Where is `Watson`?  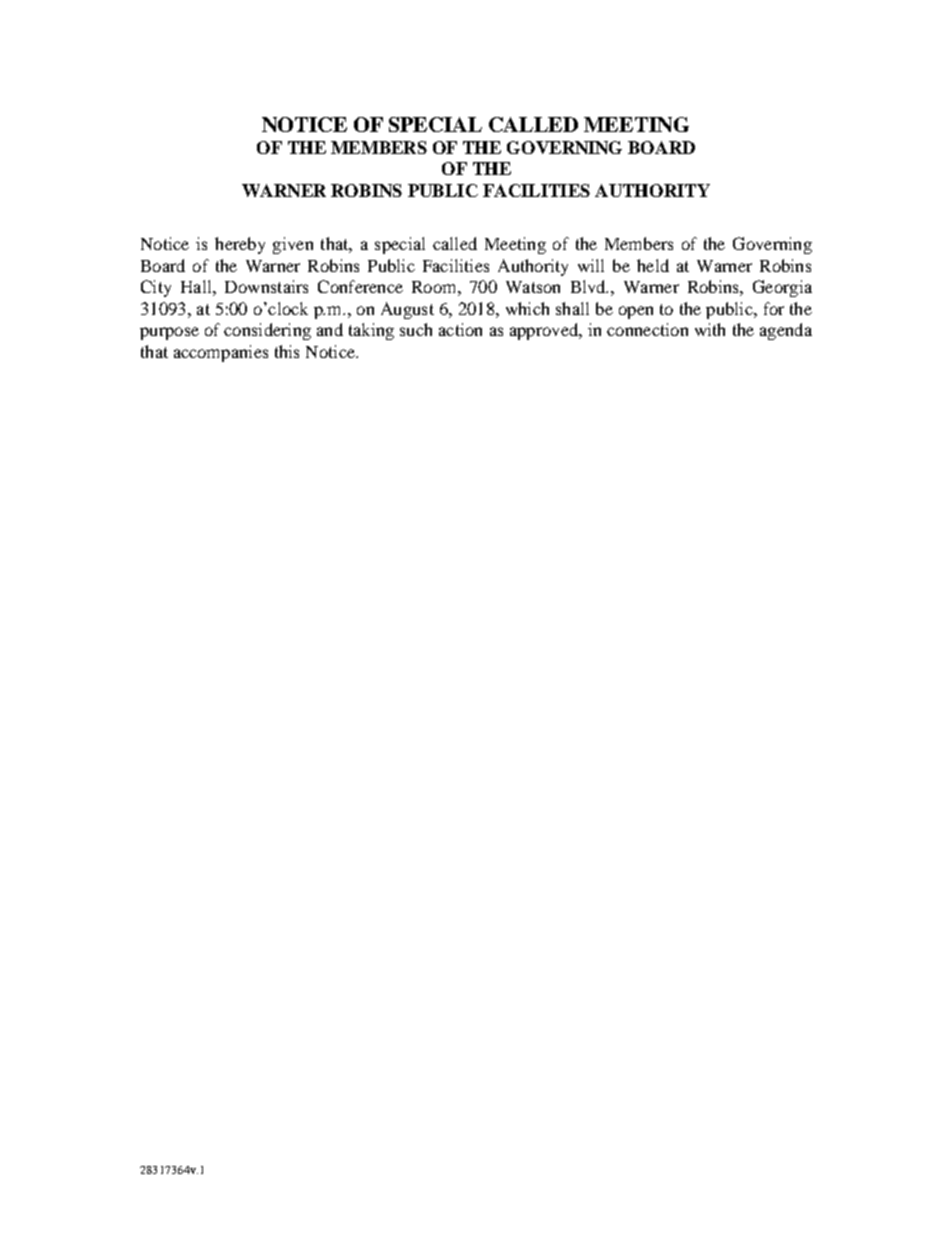 Watson is located at coordinates (533, 287).
